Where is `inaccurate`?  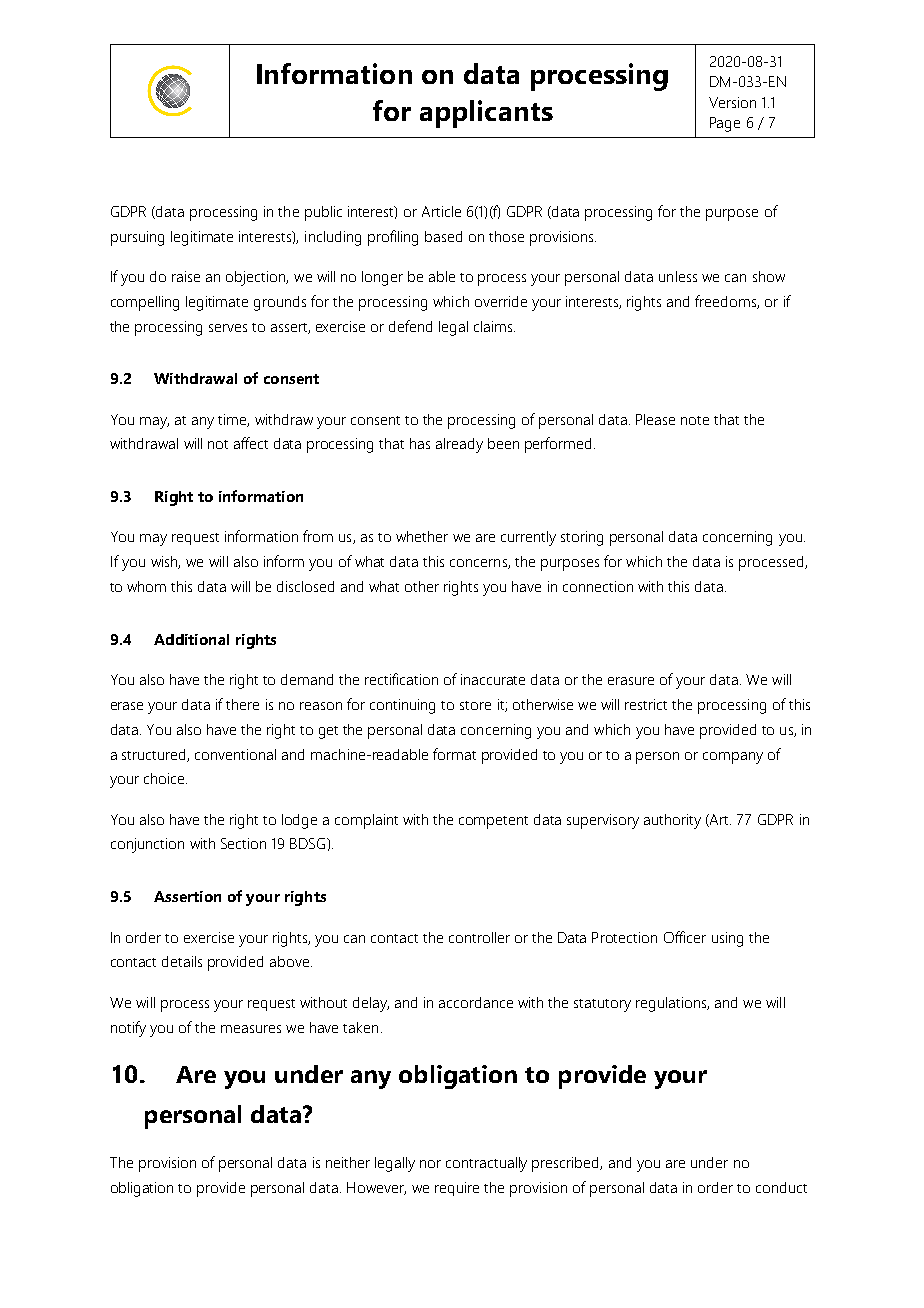
inaccurate is located at coordinates (493, 679).
